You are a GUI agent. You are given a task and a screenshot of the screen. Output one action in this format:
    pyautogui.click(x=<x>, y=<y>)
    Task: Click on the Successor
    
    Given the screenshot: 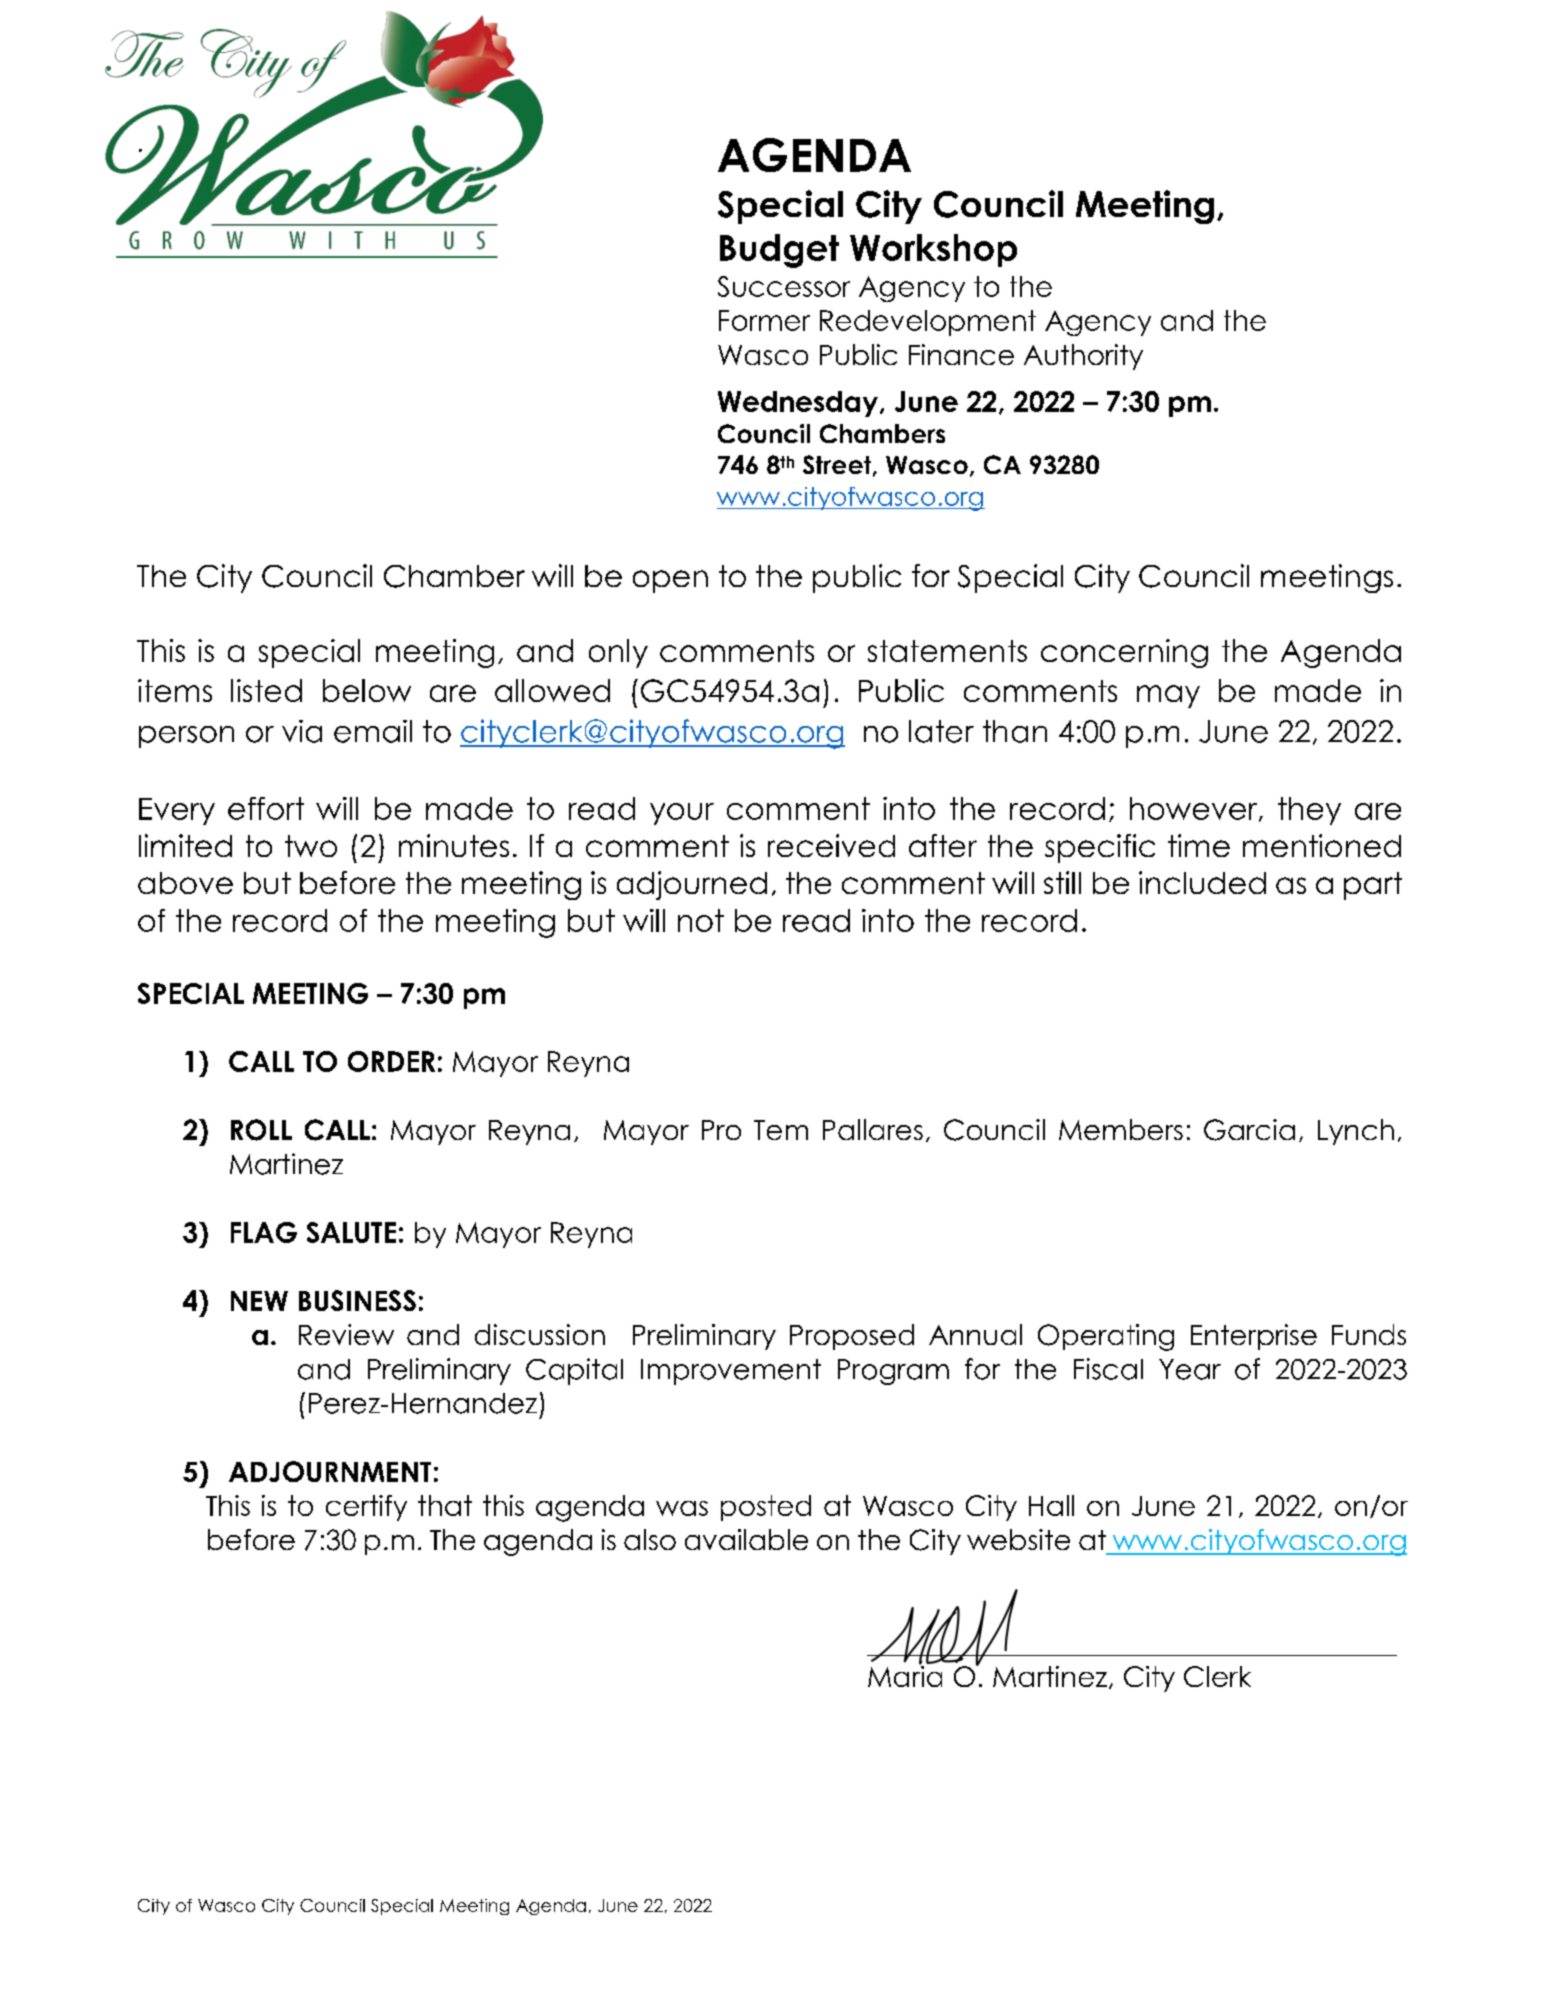 What is the action you would take?
    pyautogui.click(x=784, y=286)
